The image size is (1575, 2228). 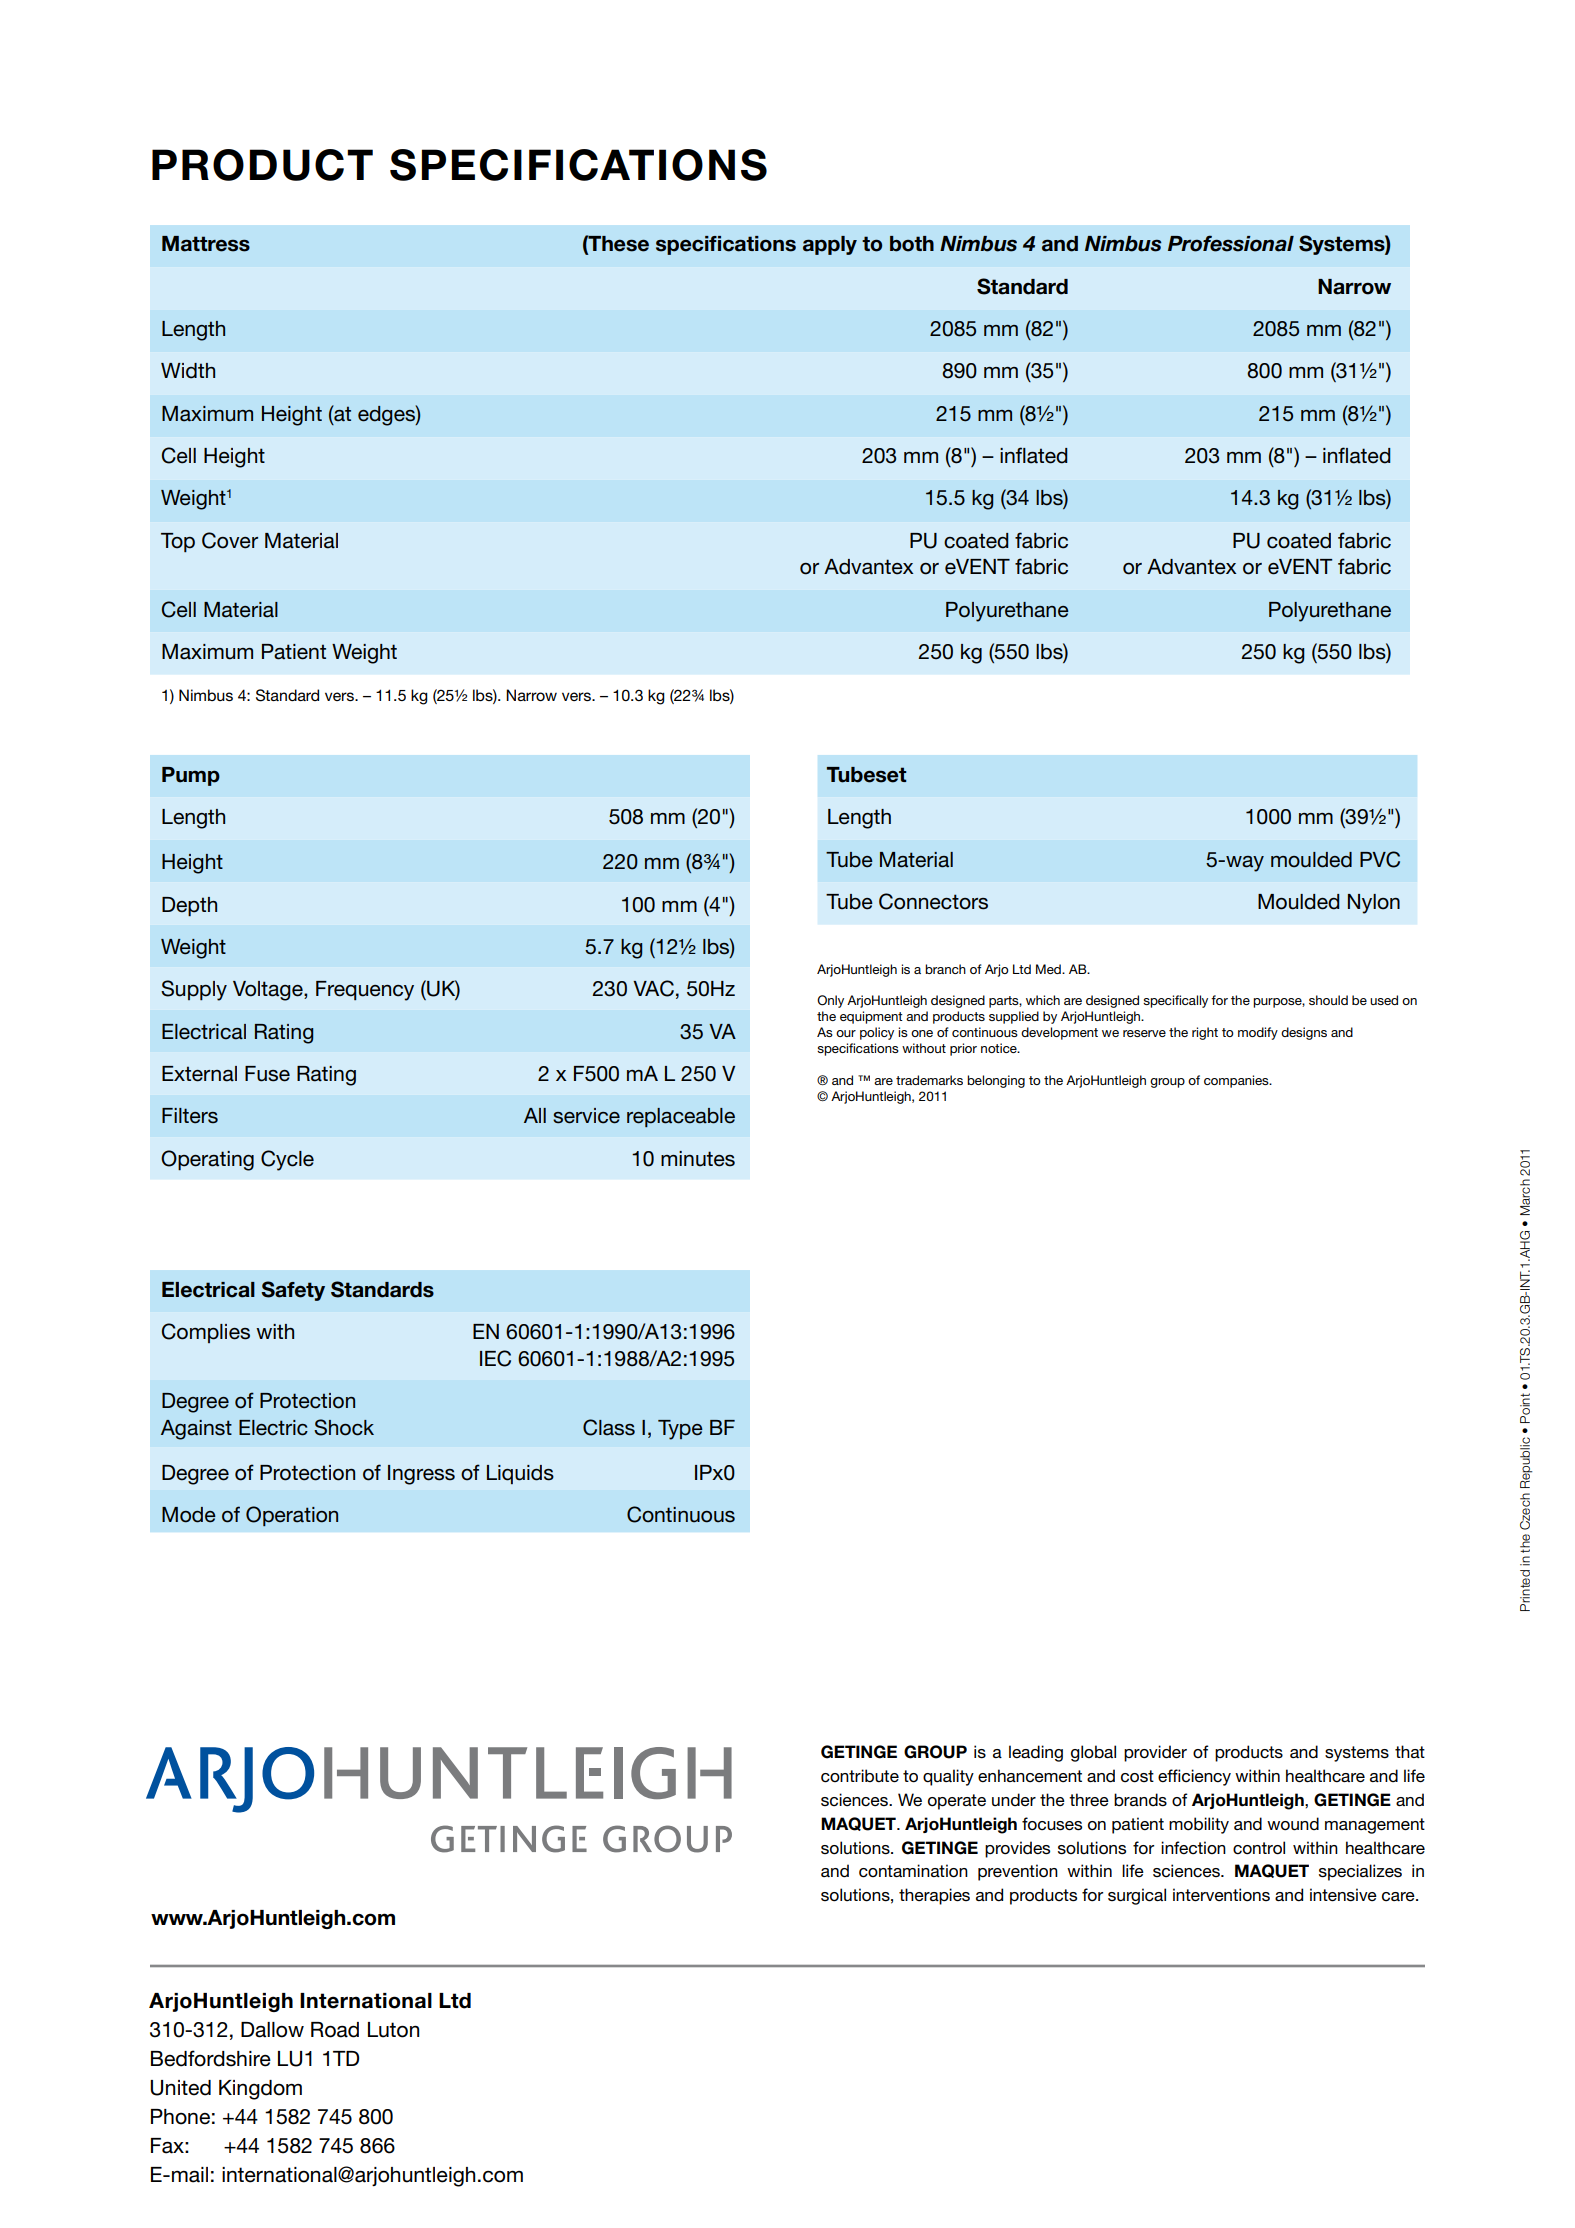 What do you see at coordinates (1237, 1081) in the screenshot?
I see `companies` at bounding box center [1237, 1081].
